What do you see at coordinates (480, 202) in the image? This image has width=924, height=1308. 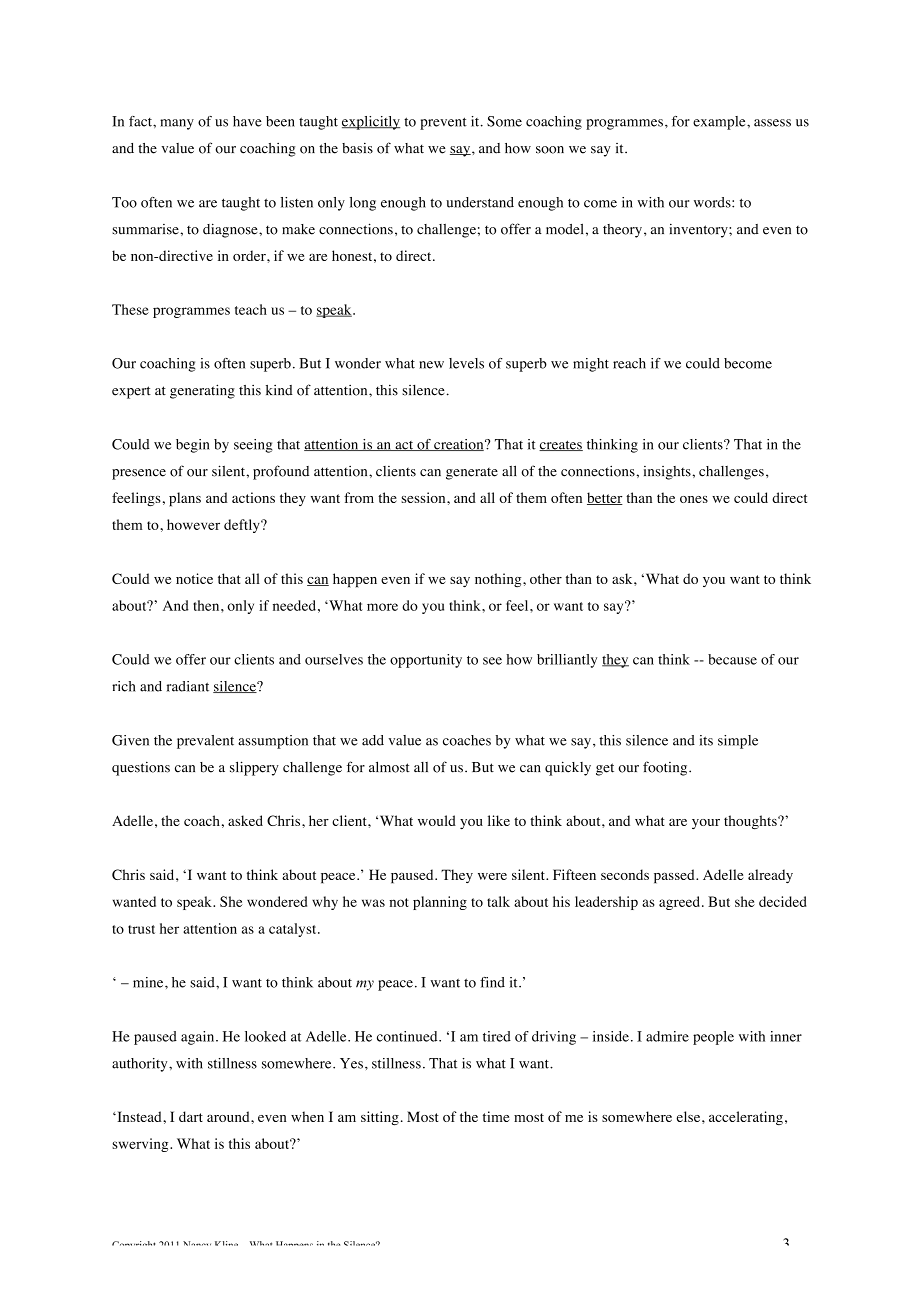 I see `understand` at bounding box center [480, 202].
